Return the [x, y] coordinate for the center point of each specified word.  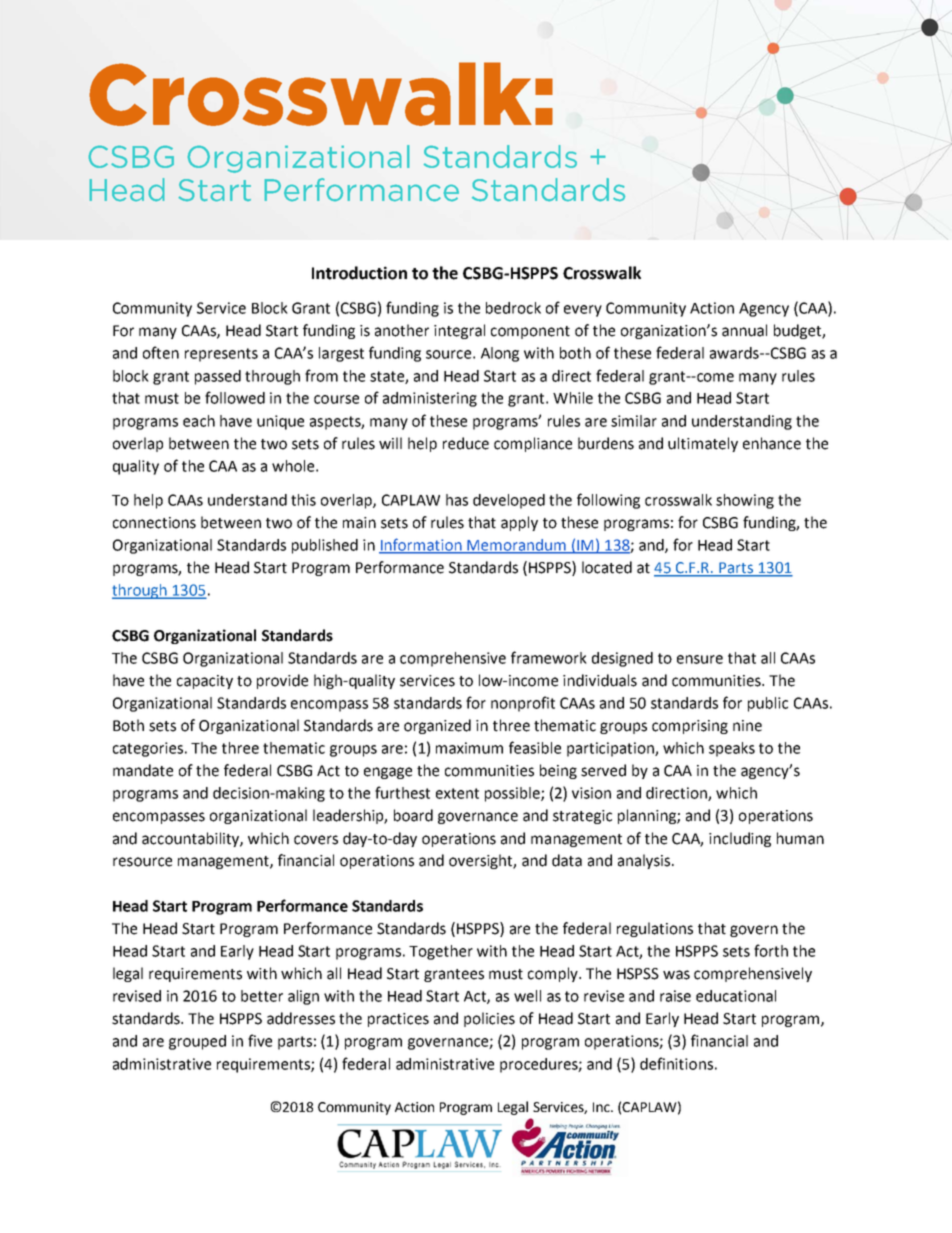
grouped [197, 1042]
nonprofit [523, 704]
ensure [700, 659]
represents [221, 355]
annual [744, 330]
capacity [205, 682]
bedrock [513, 308]
